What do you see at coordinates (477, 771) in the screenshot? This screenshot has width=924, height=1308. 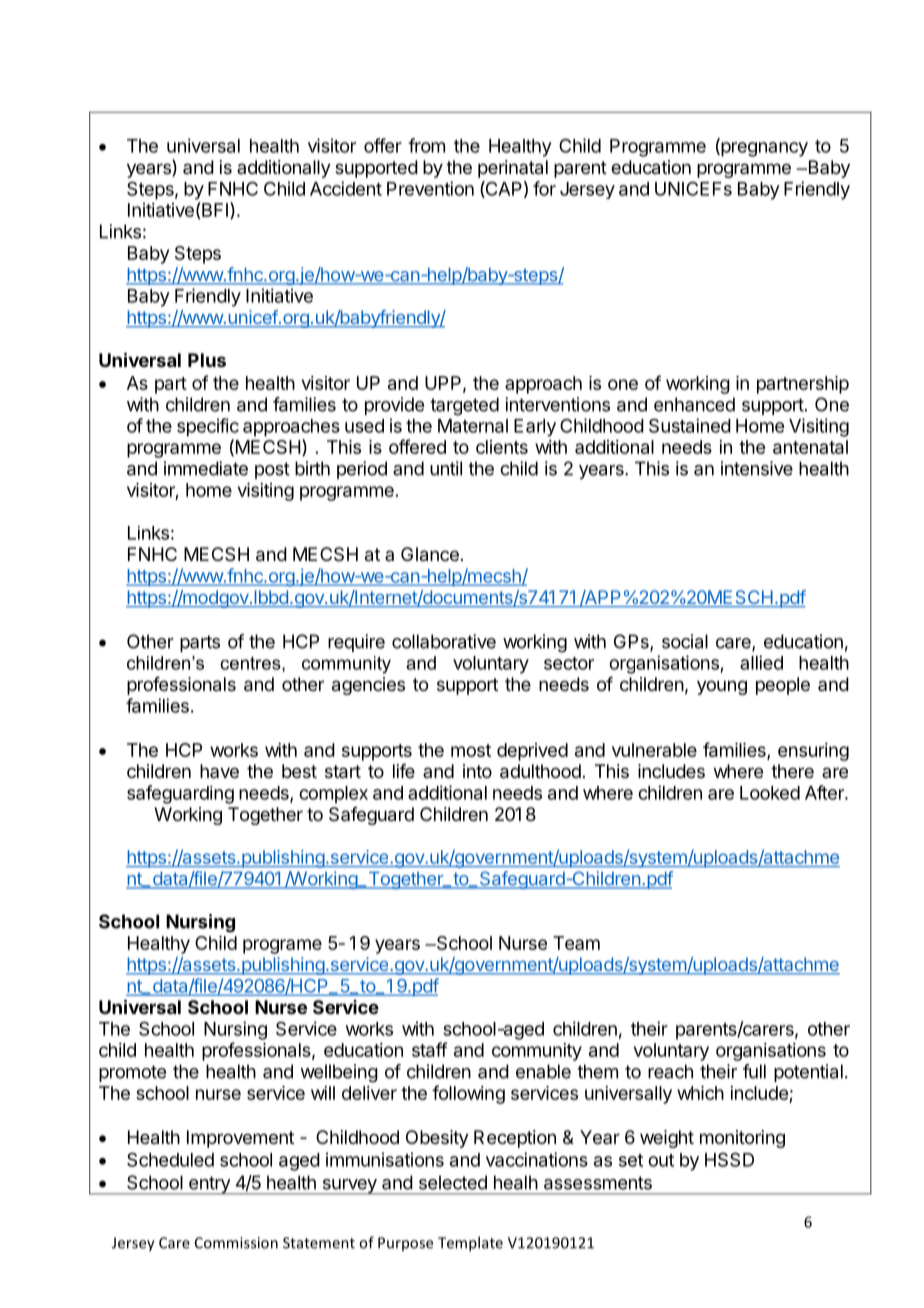 I see `into` at bounding box center [477, 771].
